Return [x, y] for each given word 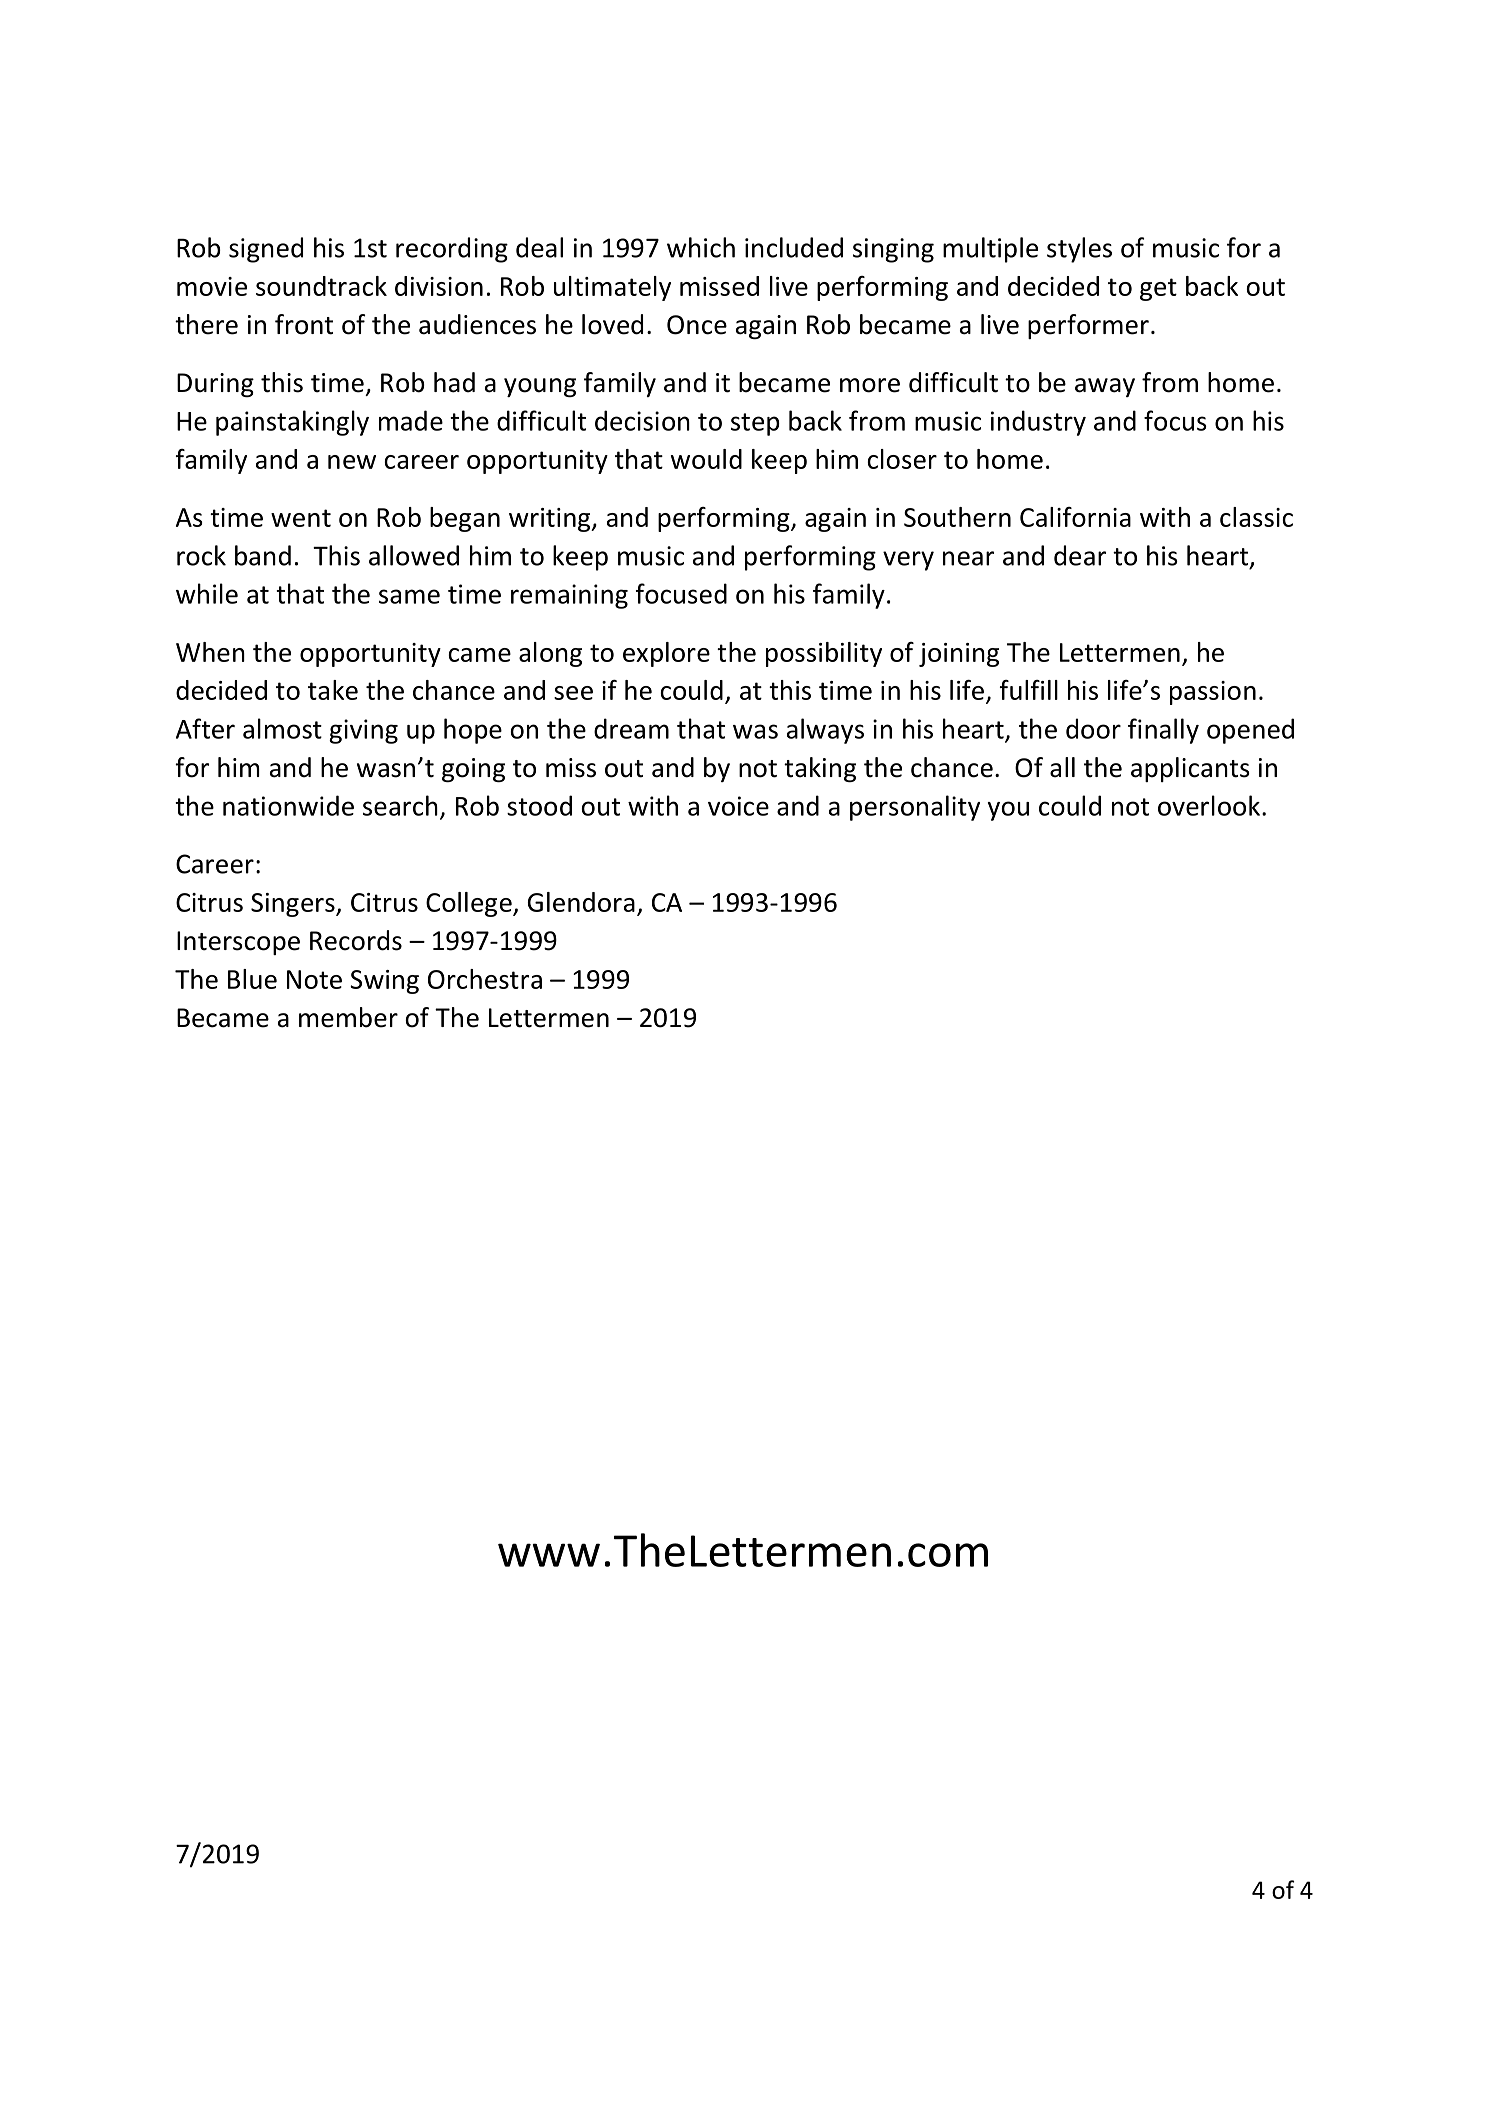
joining [959, 655]
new [352, 462]
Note [314, 979]
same [409, 596]
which [701, 247]
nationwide [288, 805]
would [706, 459]
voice [738, 806]
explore [666, 654]
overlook [1209, 805]
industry [1038, 423]
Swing [384, 982]
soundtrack [321, 286]
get [1158, 289]
